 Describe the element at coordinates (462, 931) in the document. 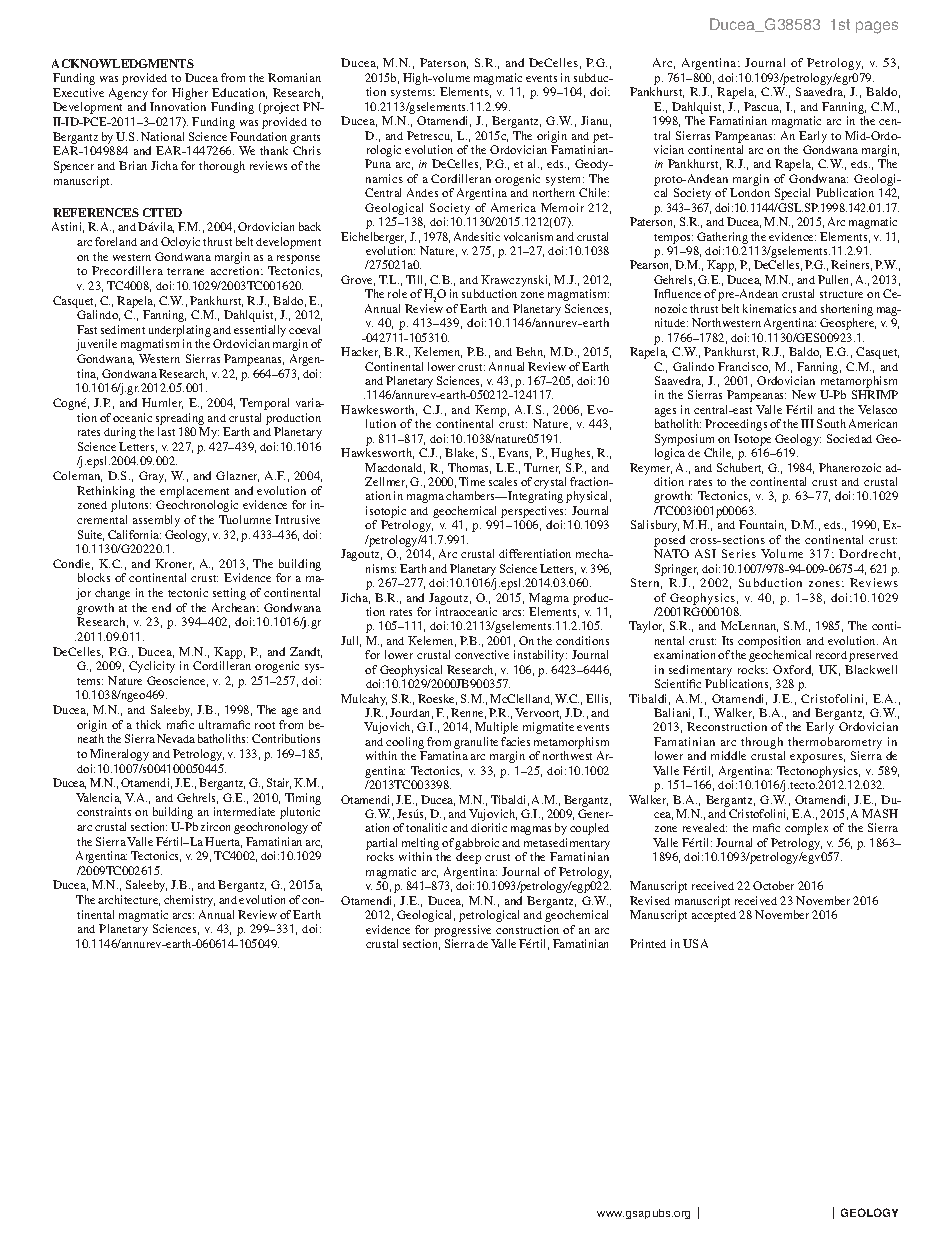

I see `progressive` at that location.
